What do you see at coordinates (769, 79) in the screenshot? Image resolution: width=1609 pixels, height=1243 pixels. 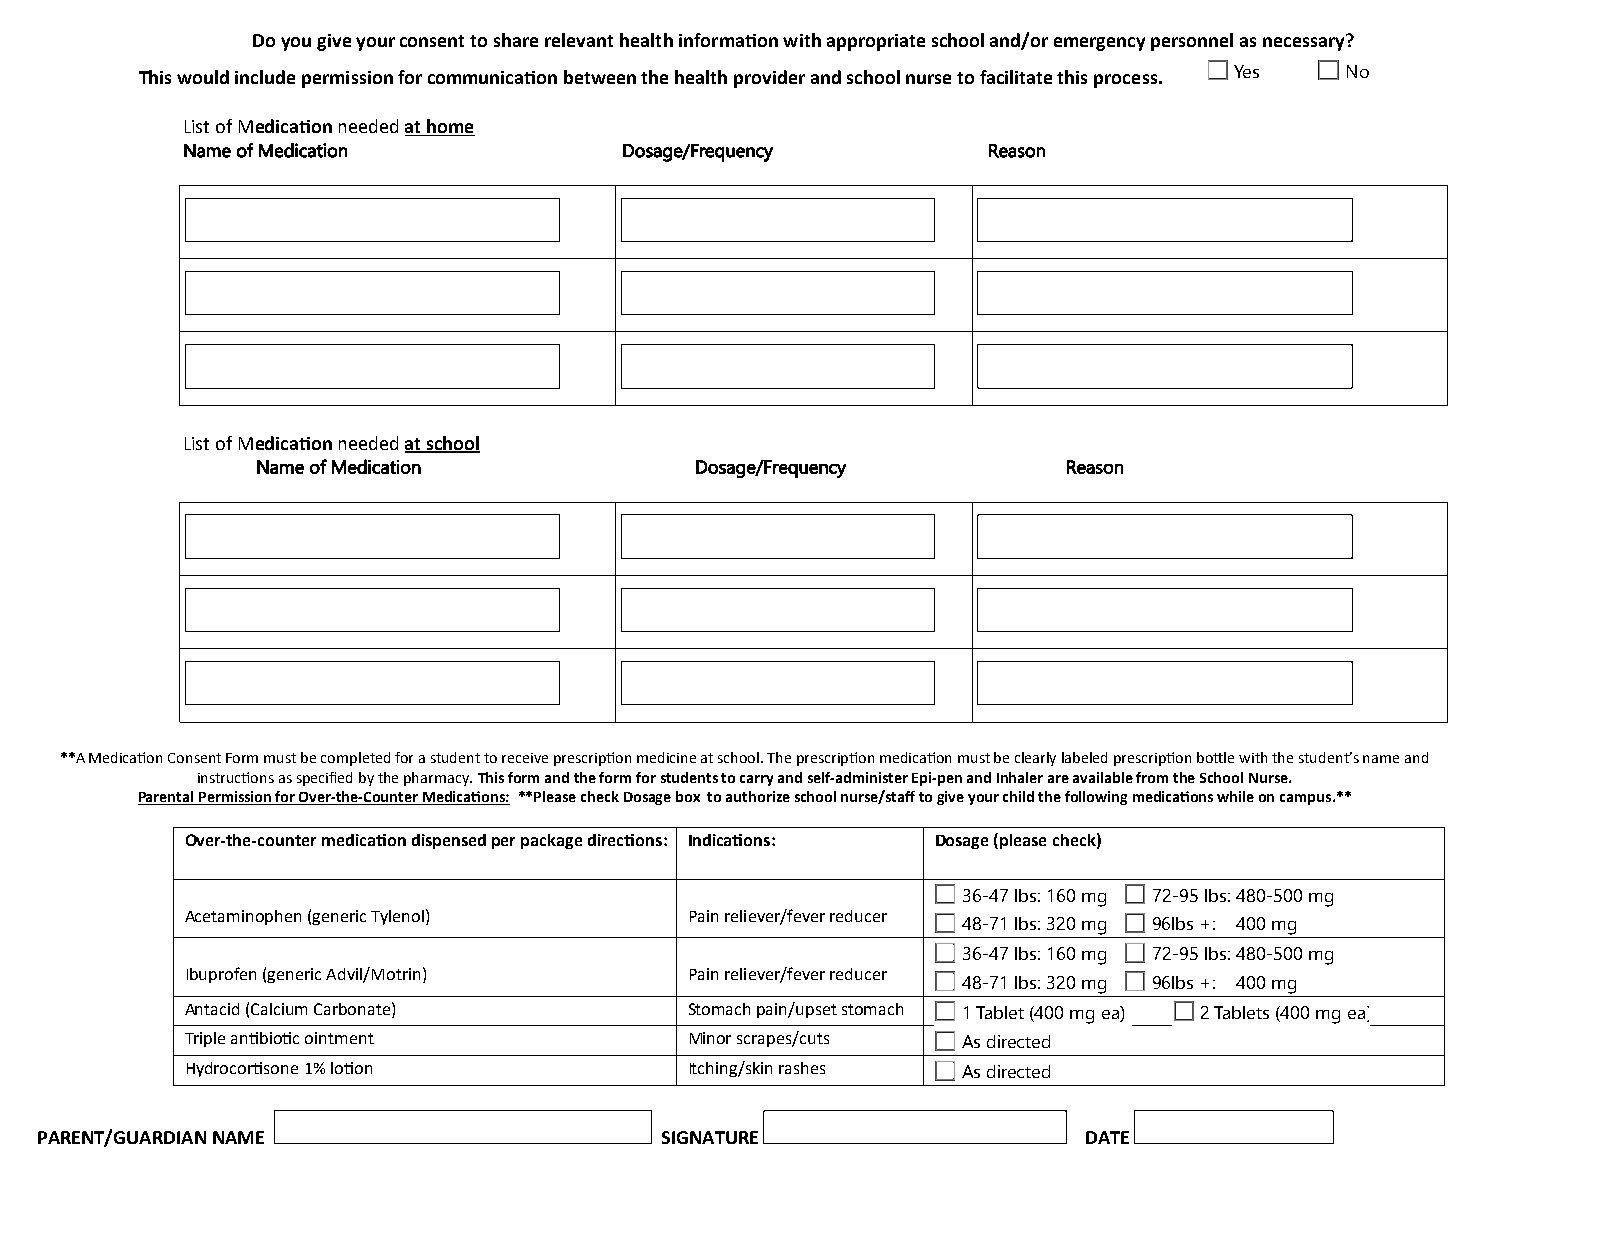 I see `provider` at bounding box center [769, 79].
